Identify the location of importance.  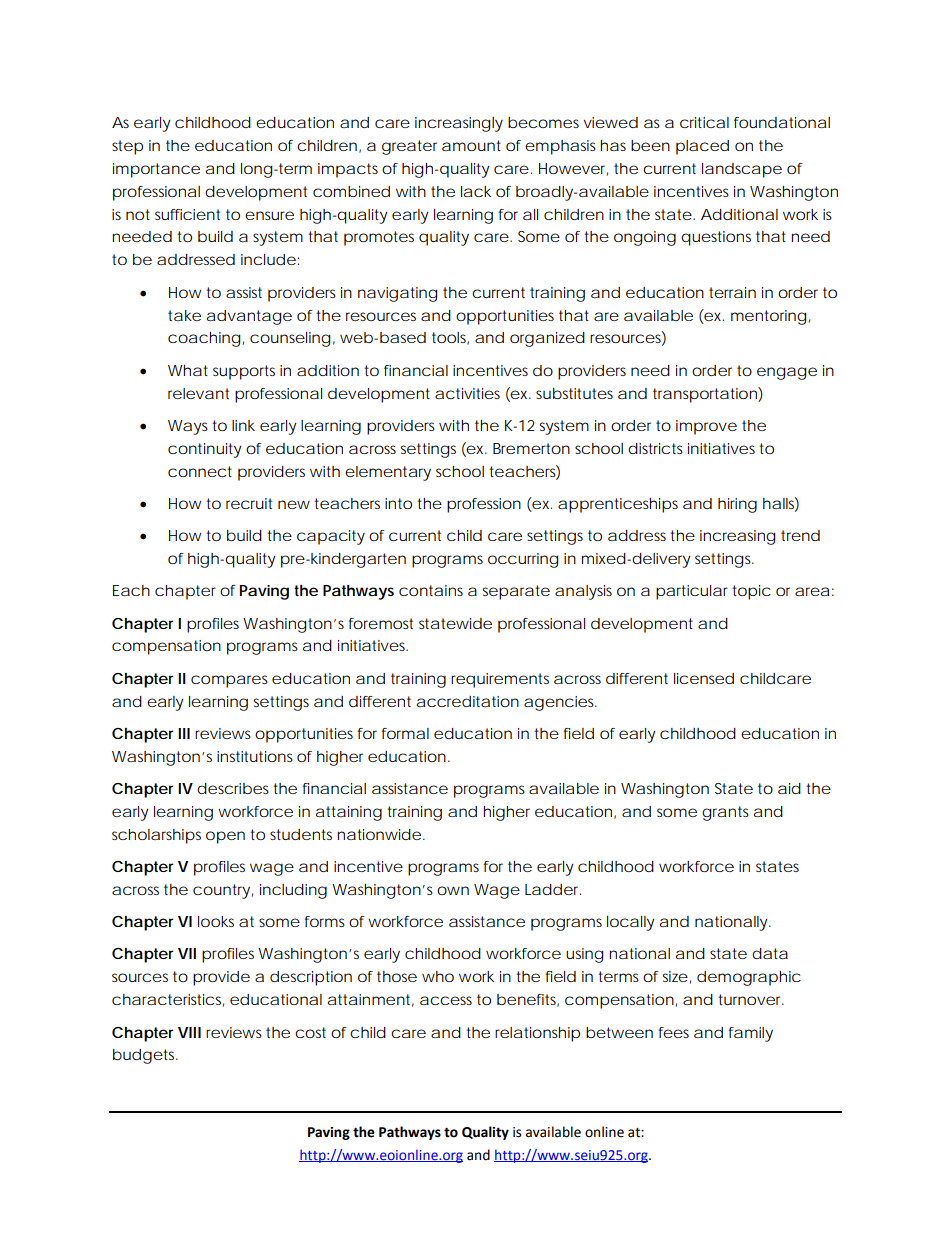
(156, 170).
